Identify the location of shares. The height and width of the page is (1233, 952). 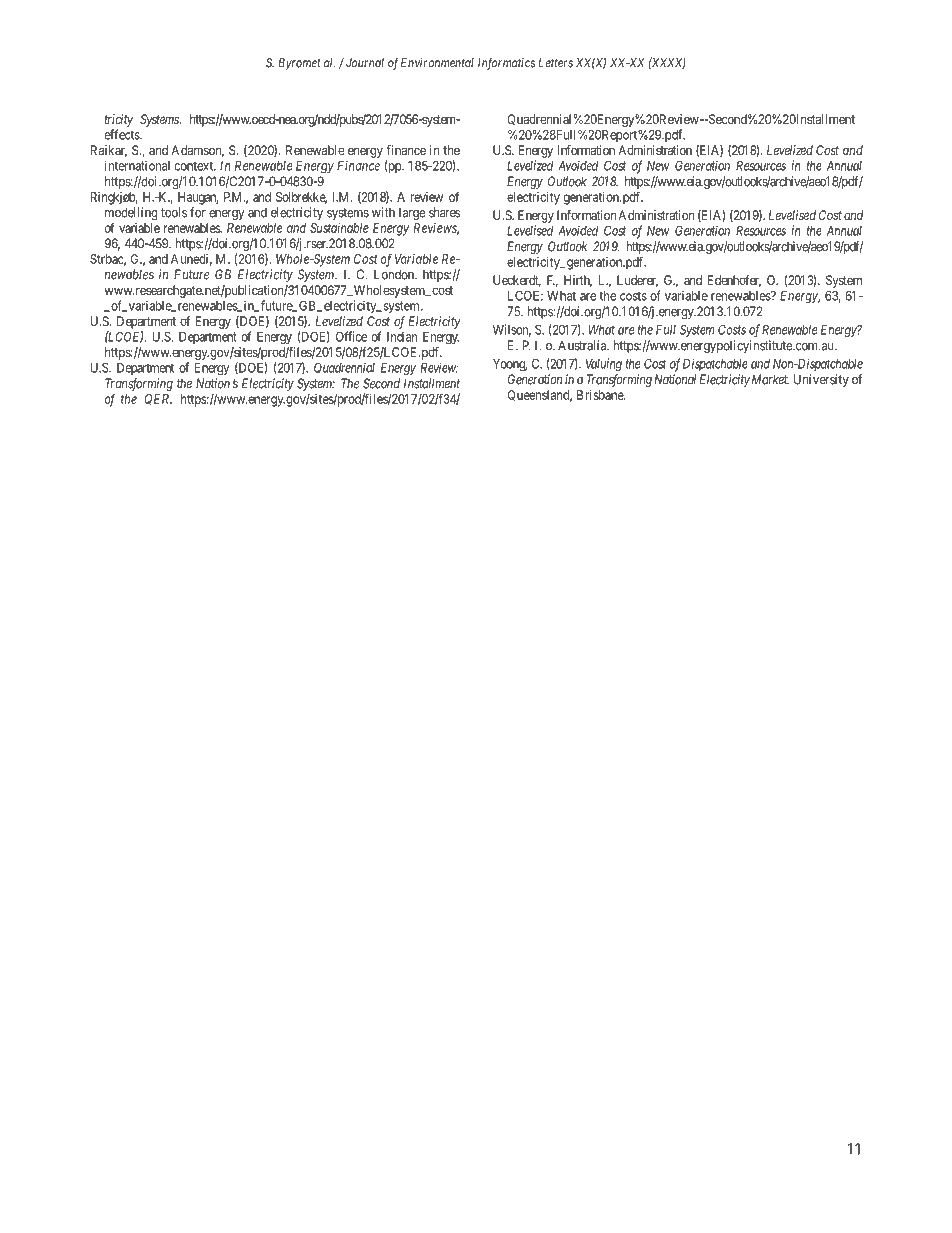
(444, 212).
